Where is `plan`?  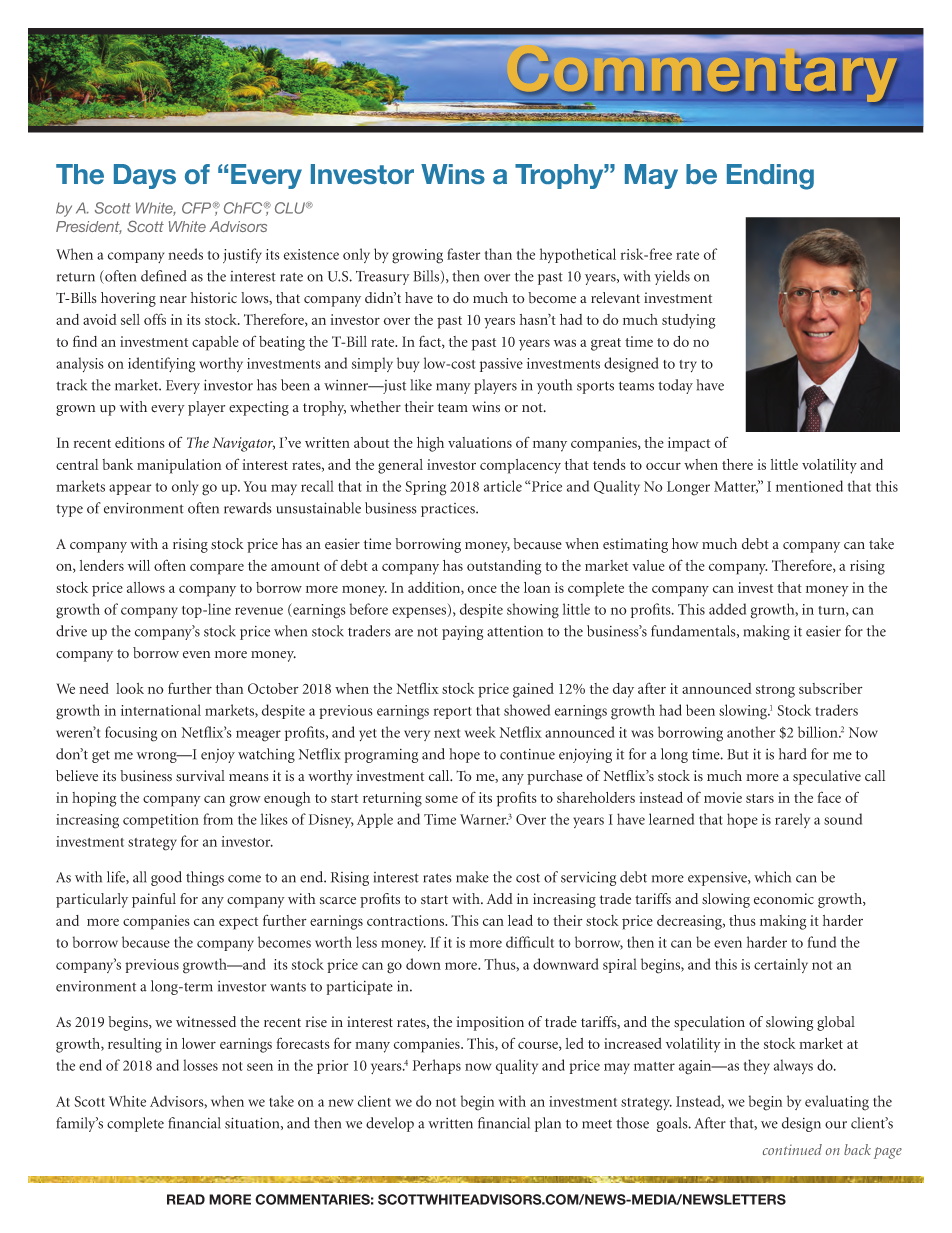
plan is located at coordinates (548, 1124).
